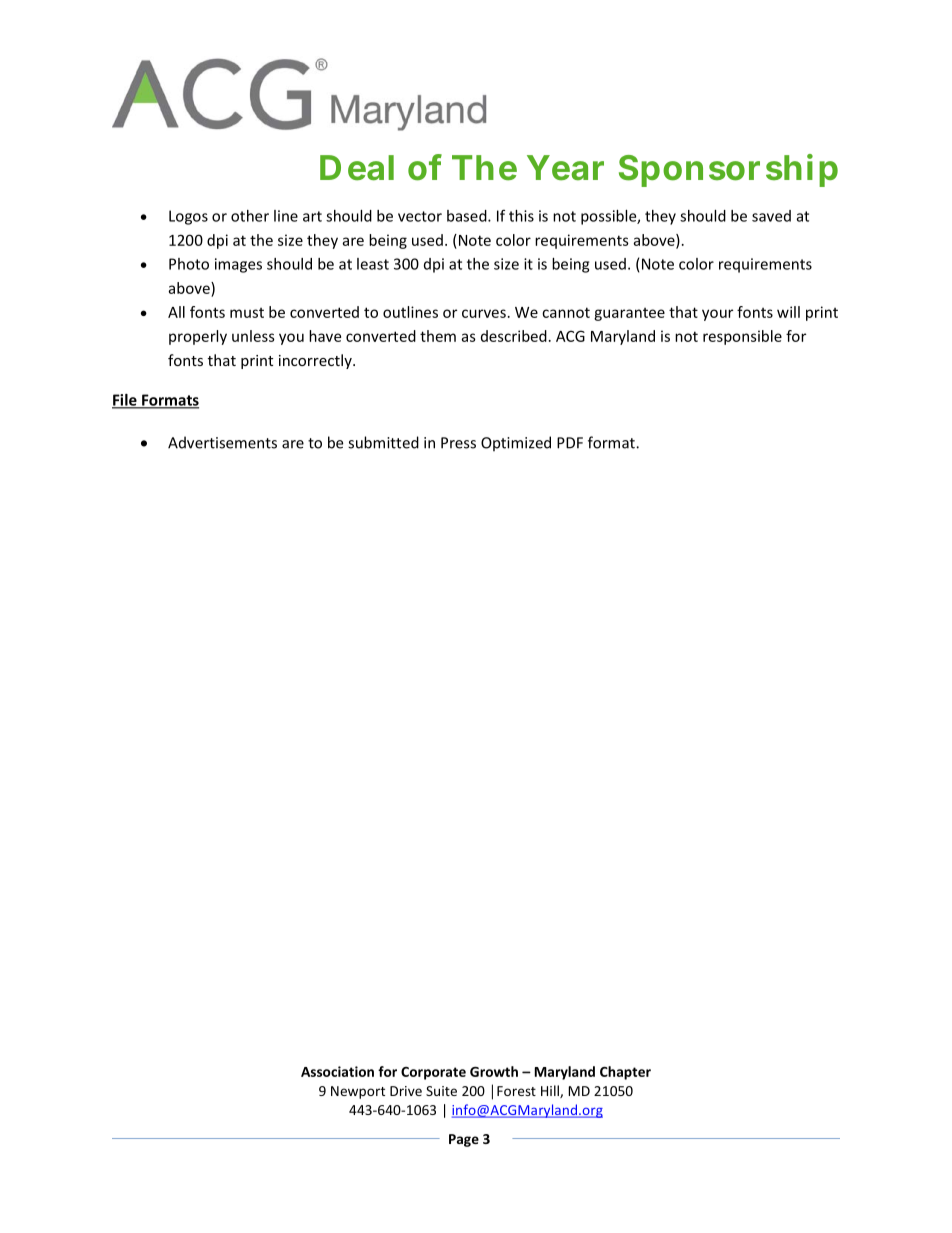 The width and height of the screenshot is (952, 1233). What do you see at coordinates (728, 170) in the screenshot?
I see `Sponsorship` at bounding box center [728, 170].
